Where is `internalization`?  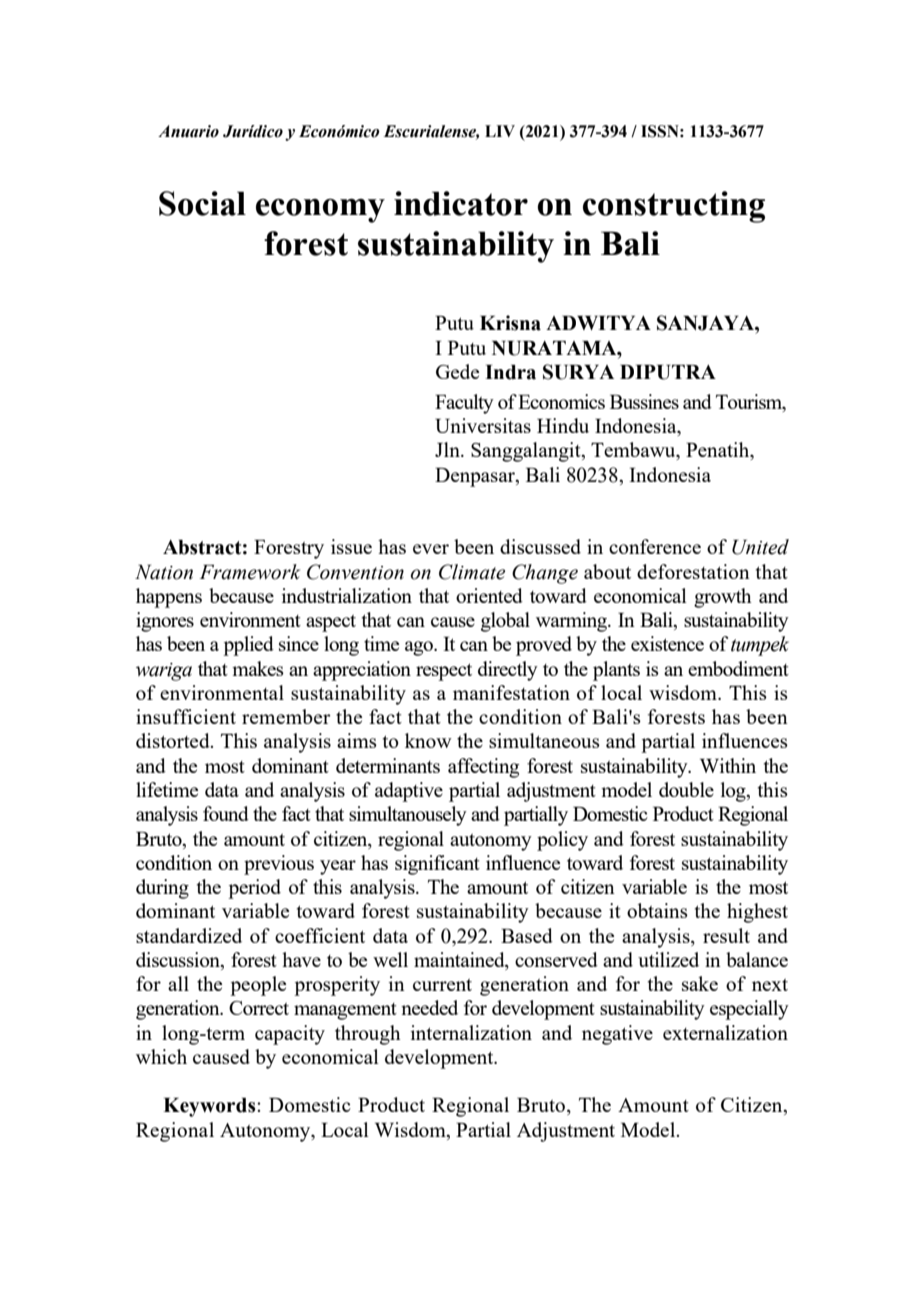
internalization is located at coordinates (471, 1032).
